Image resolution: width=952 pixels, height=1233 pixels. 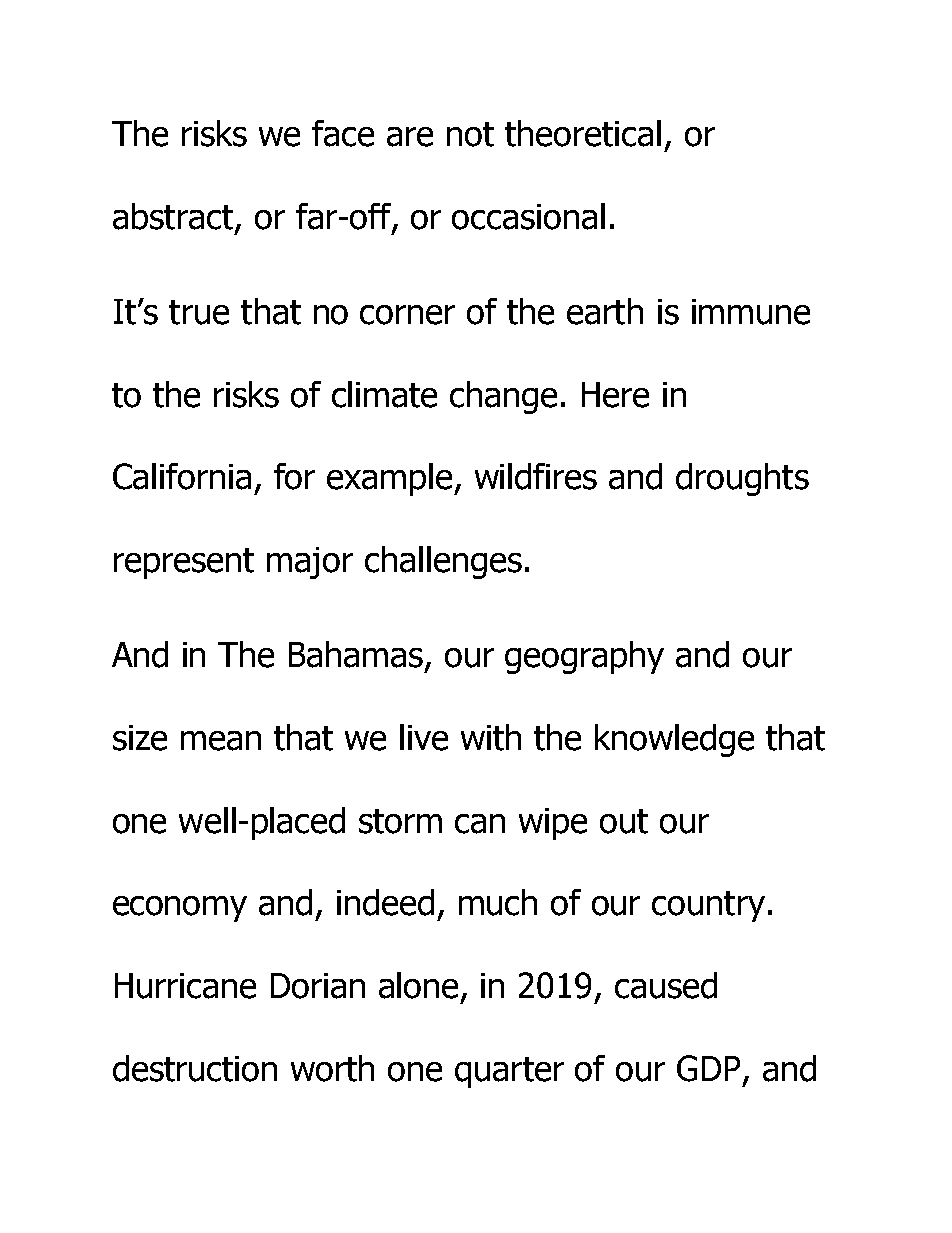 I want to click on theoretical, so click(x=583, y=133).
